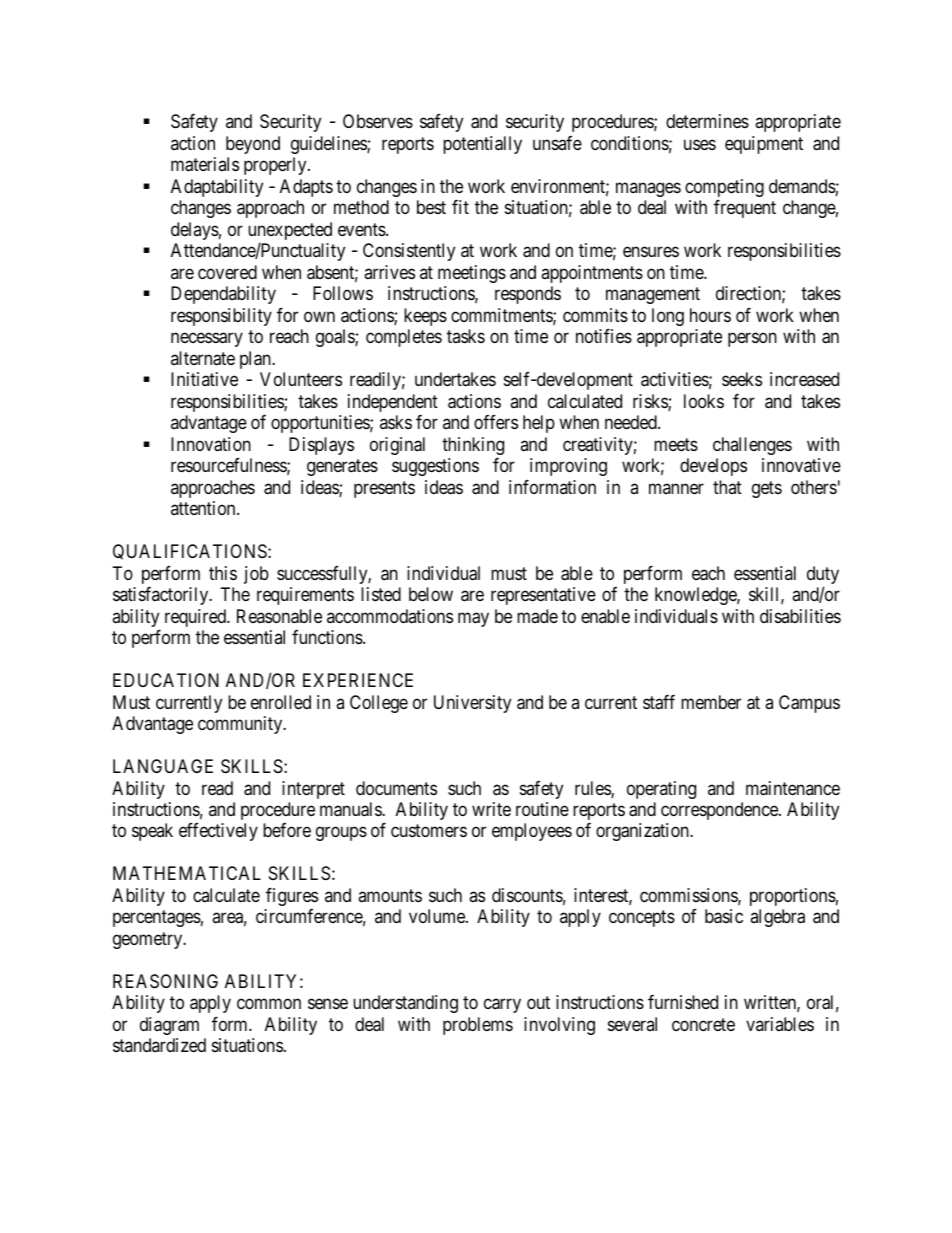 The width and height of the screenshot is (952, 1233). Describe the element at coordinates (269, 1004) in the screenshot. I see `common` at that location.
